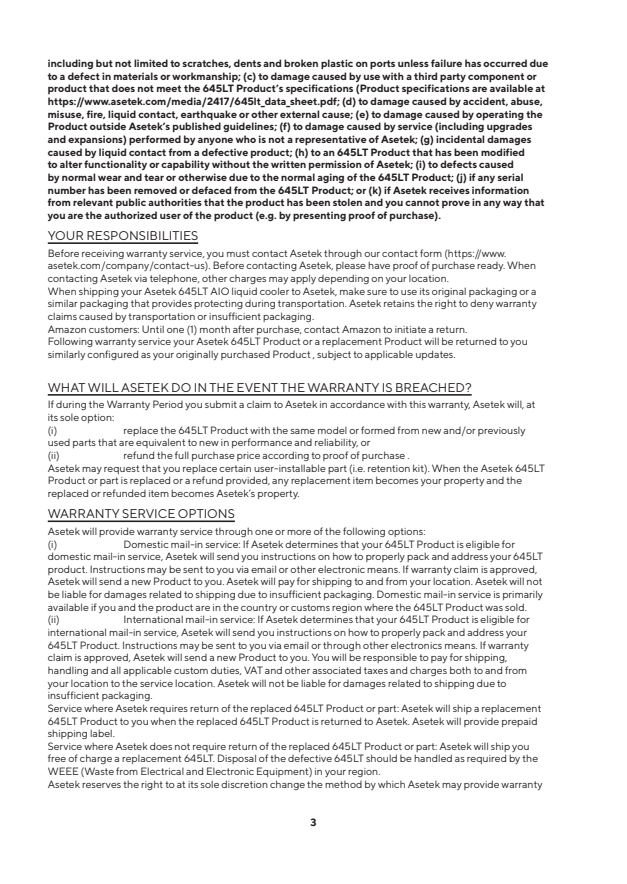  I want to click on request, so click(122, 469).
